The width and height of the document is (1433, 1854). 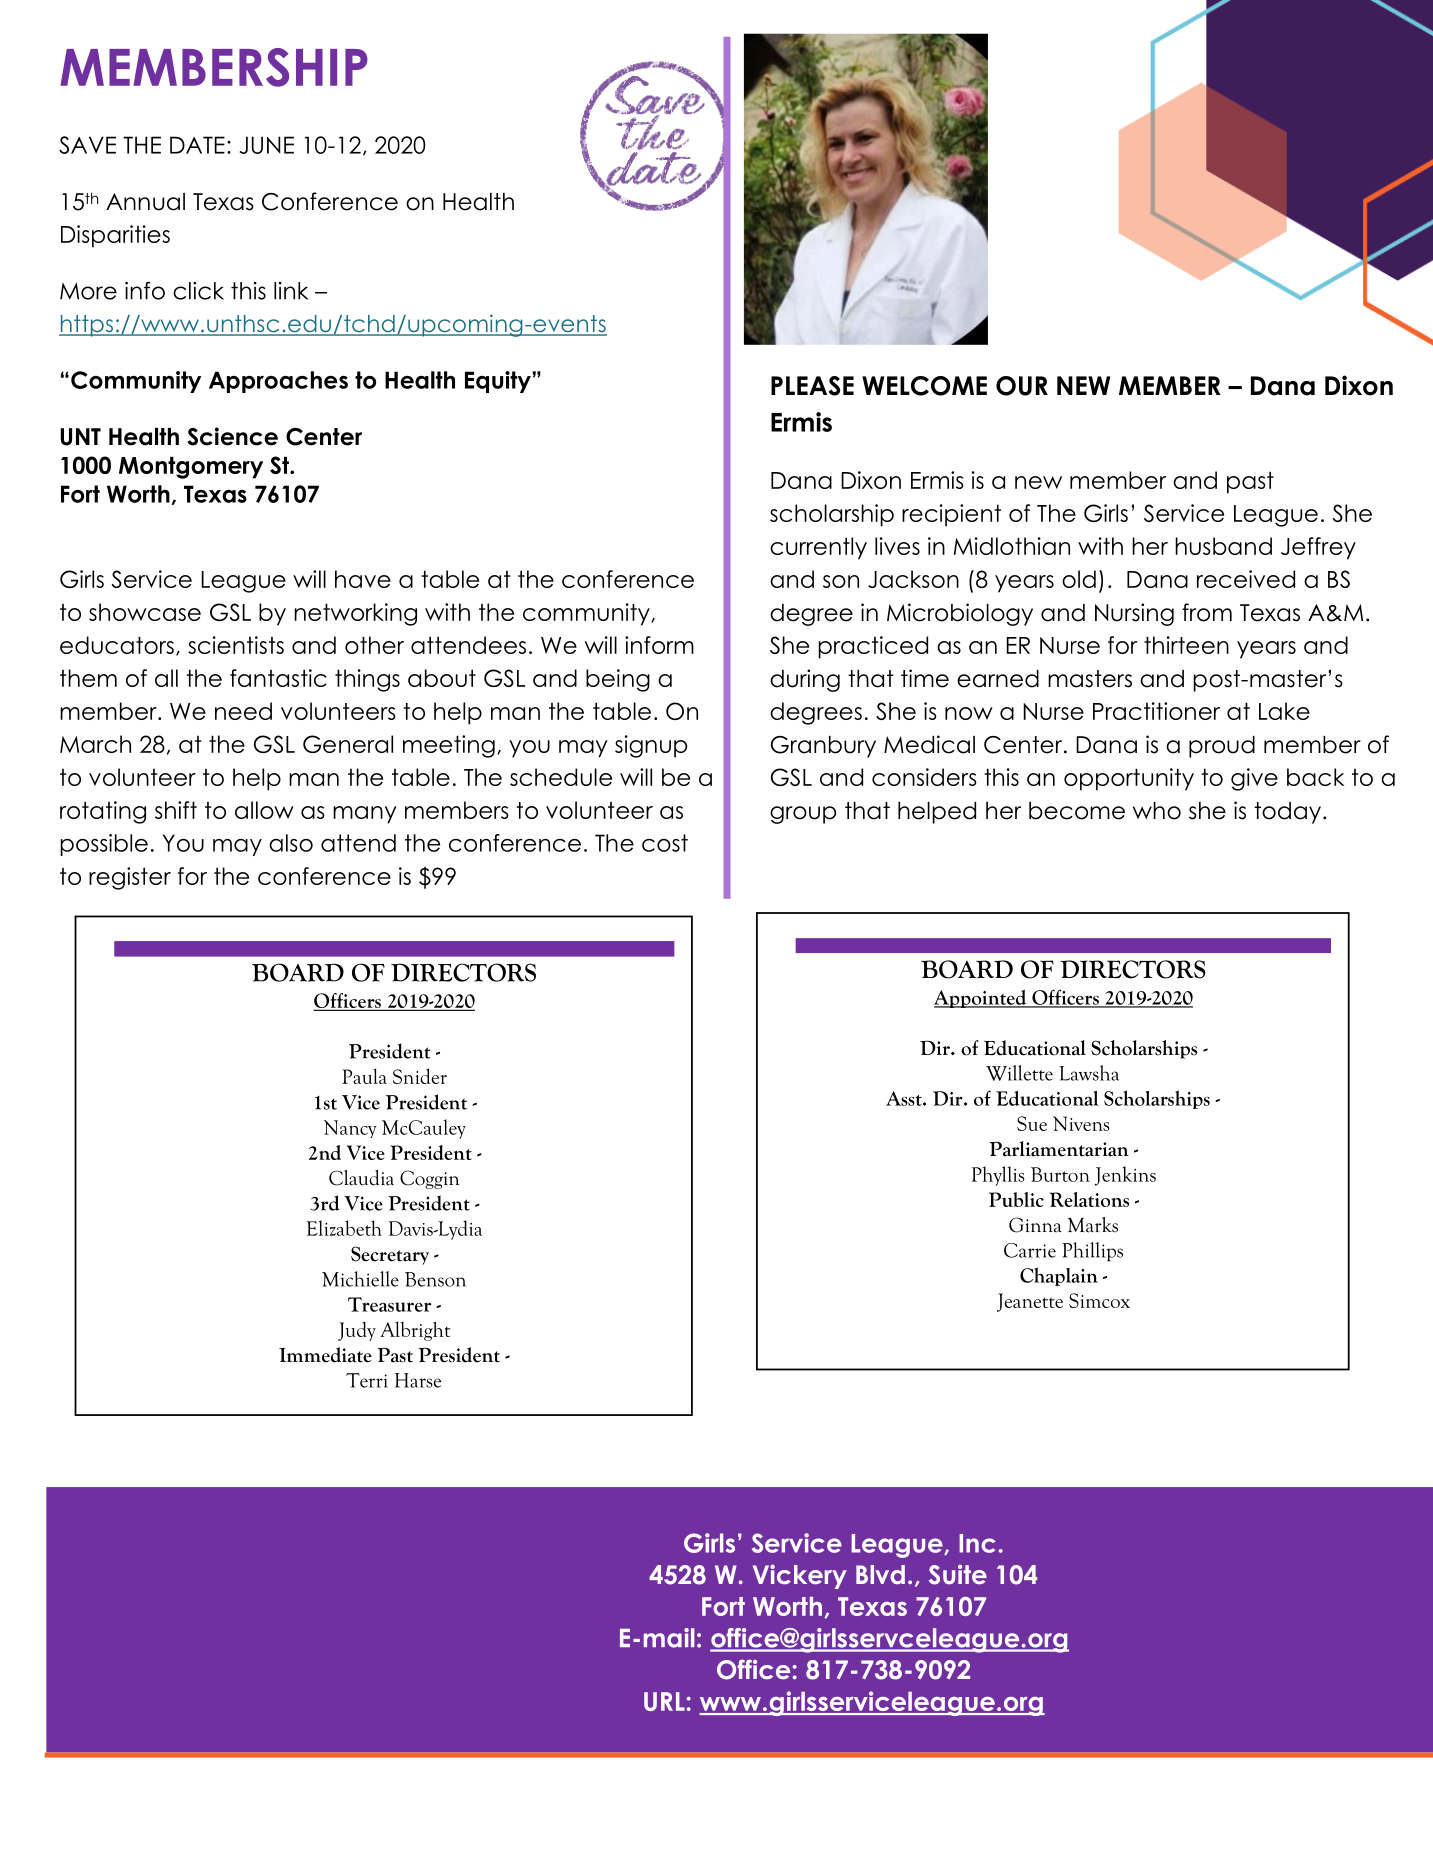 What do you see at coordinates (664, 1701) in the document?
I see `URL` at bounding box center [664, 1701].
